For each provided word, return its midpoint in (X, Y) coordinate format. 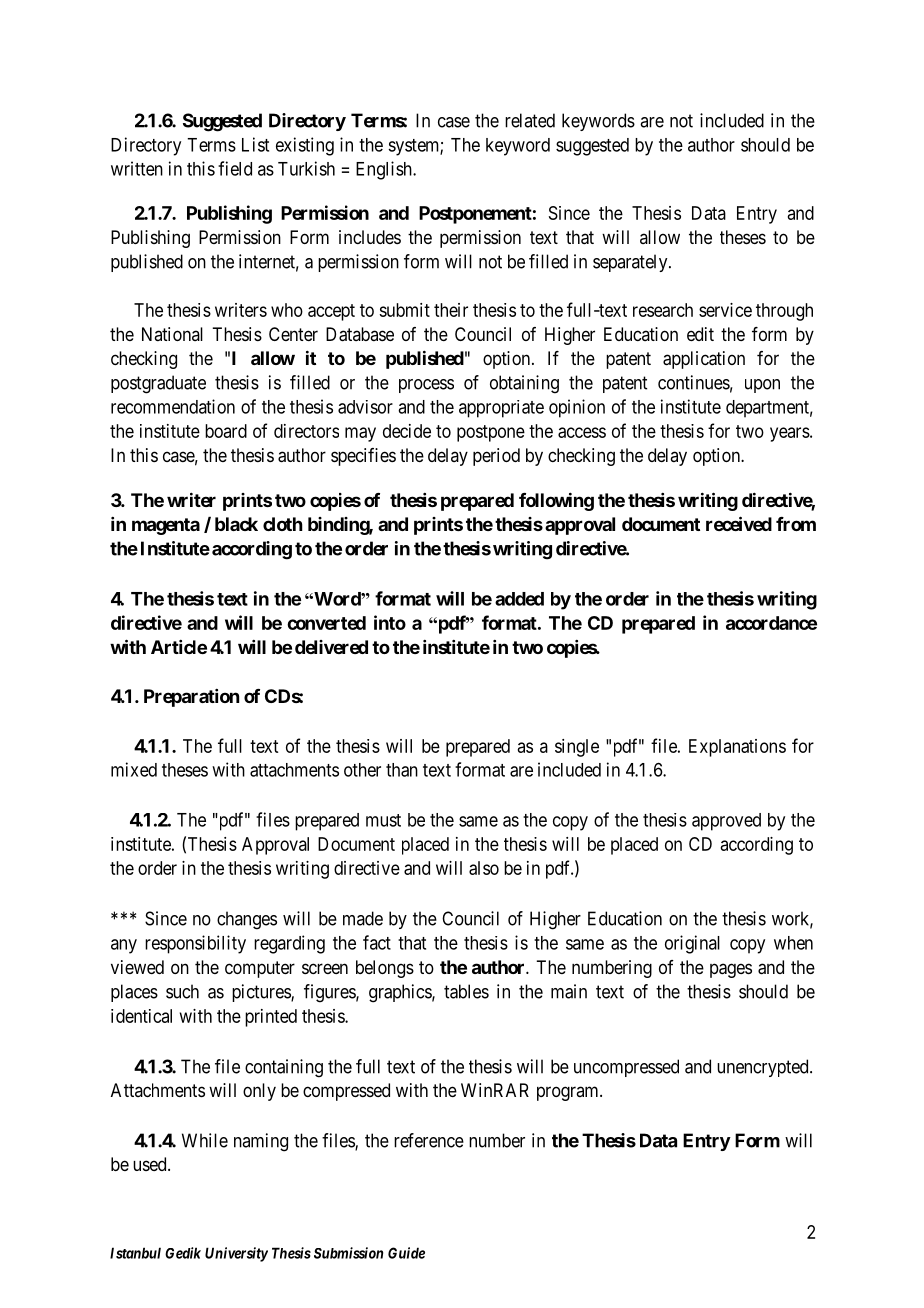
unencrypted (764, 1068)
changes (247, 920)
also (484, 868)
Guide (406, 1253)
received (739, 523)
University (236, 1254)
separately (631, 263)
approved (726, 822)
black (236, 524)
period (496, 457)
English (385, 170)
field (235, 168)
